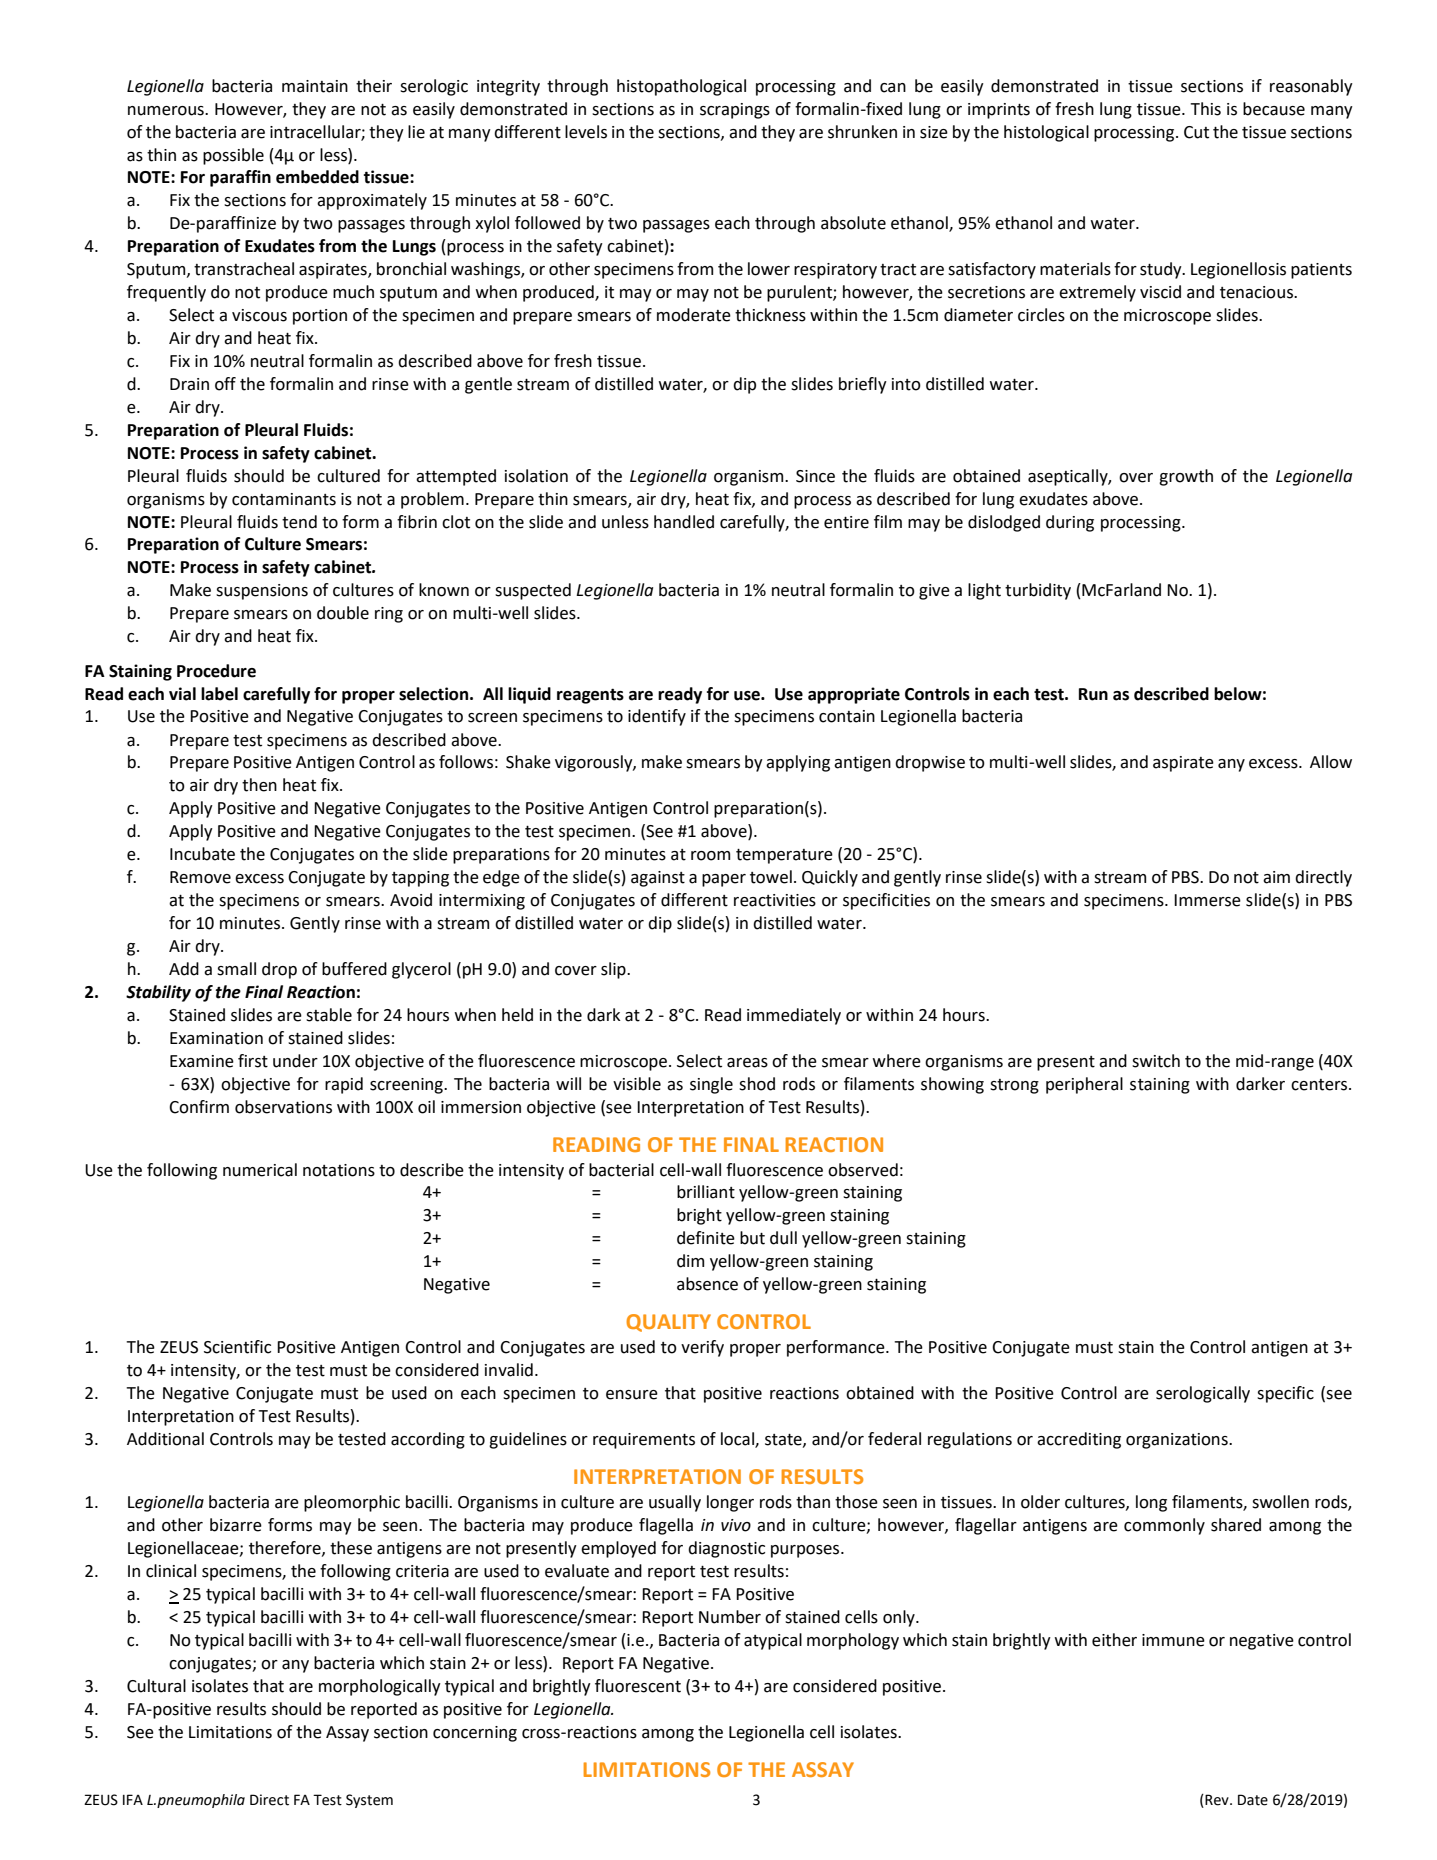  What do you see at coordinates (735, 111) in the page?
I see `scrapings` at bounding box center [735, 111].
